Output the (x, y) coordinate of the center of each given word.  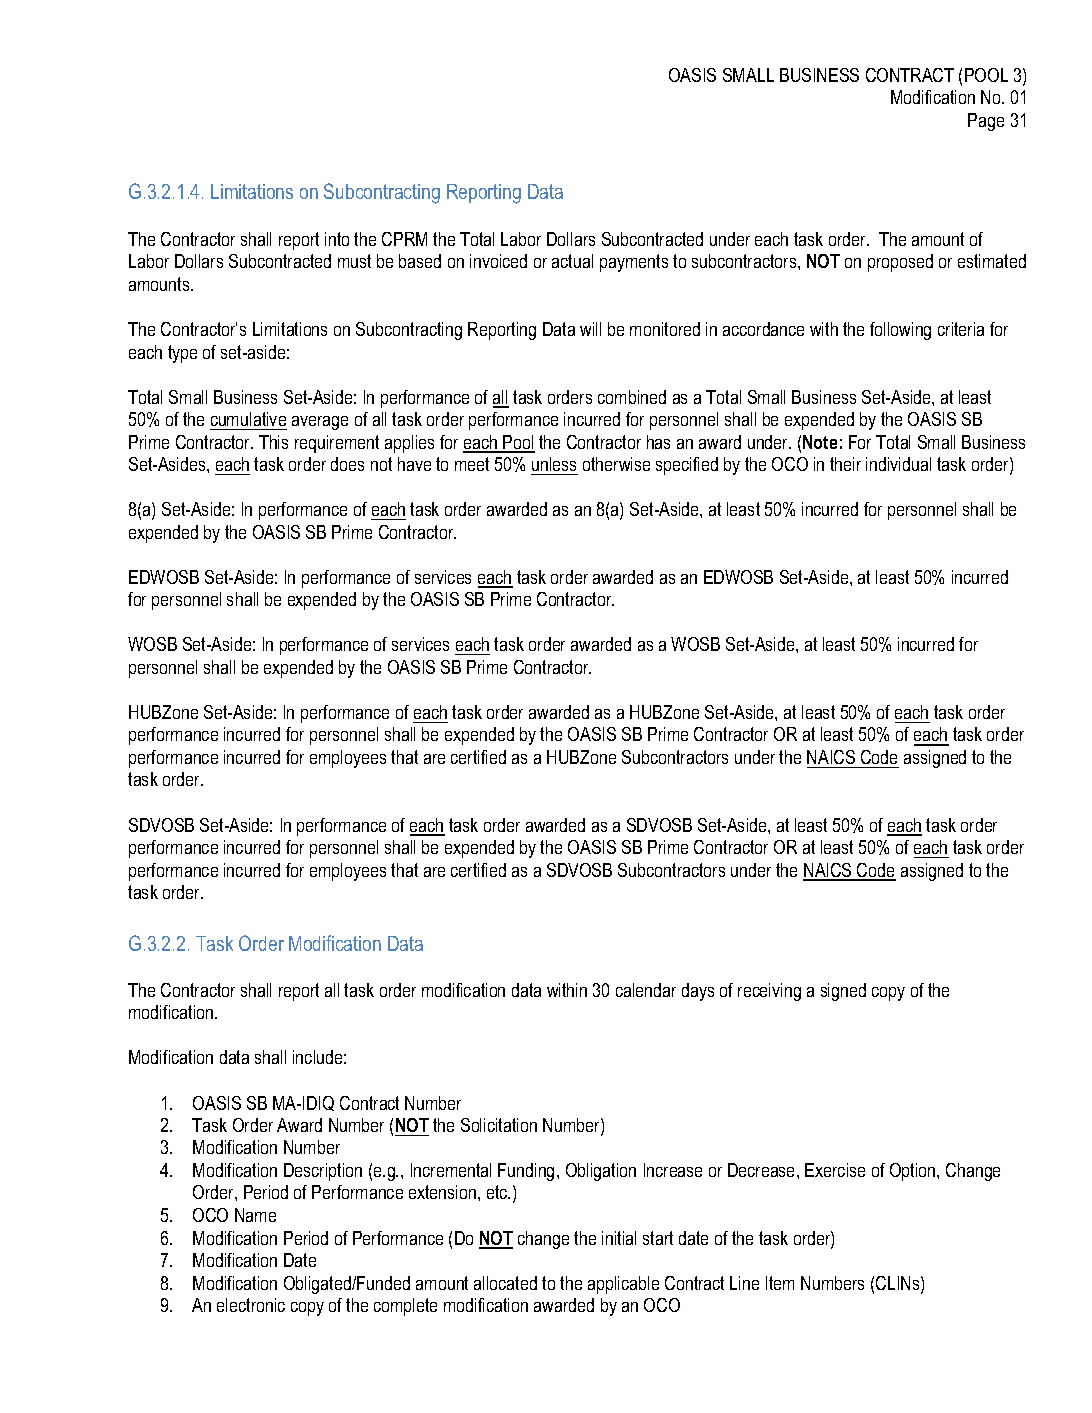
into (337, 239)
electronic (251, 1305)
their (845, 464)
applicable (623, 1285)
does (347, 464)
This (273, 442)
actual (572, 261)
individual (898, 464)
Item (780, 1283)
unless (554, 464)
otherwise (616, 464)
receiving (769, 992)
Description (323, 1172)
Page (986, 122)
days (698, 992)
